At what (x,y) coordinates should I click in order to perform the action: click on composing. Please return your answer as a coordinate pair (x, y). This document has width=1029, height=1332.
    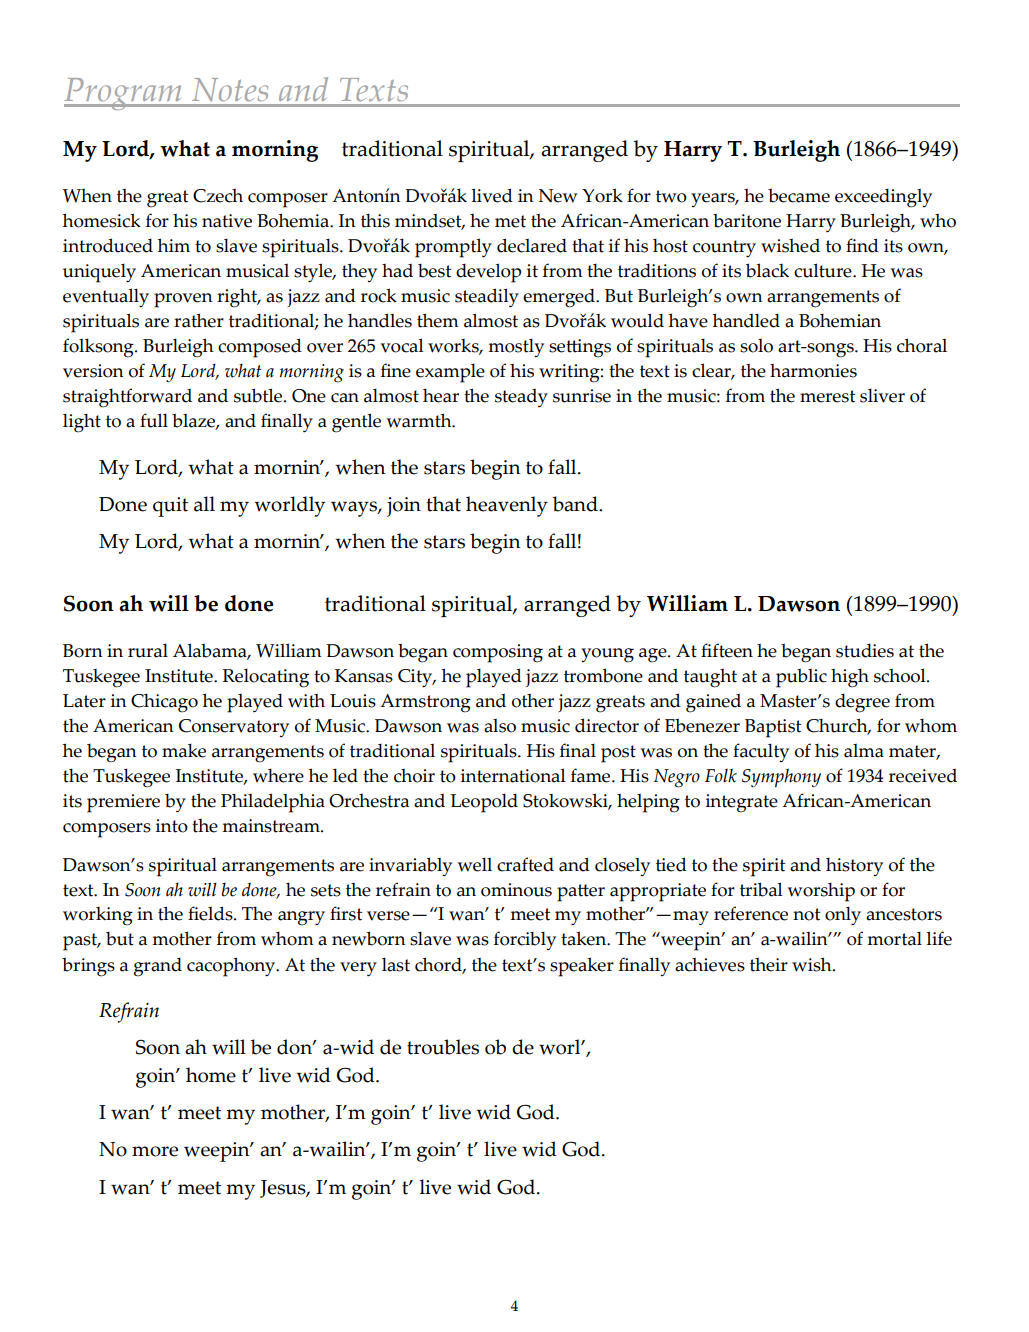
    Looking at the image, I should click on (498, 653).
